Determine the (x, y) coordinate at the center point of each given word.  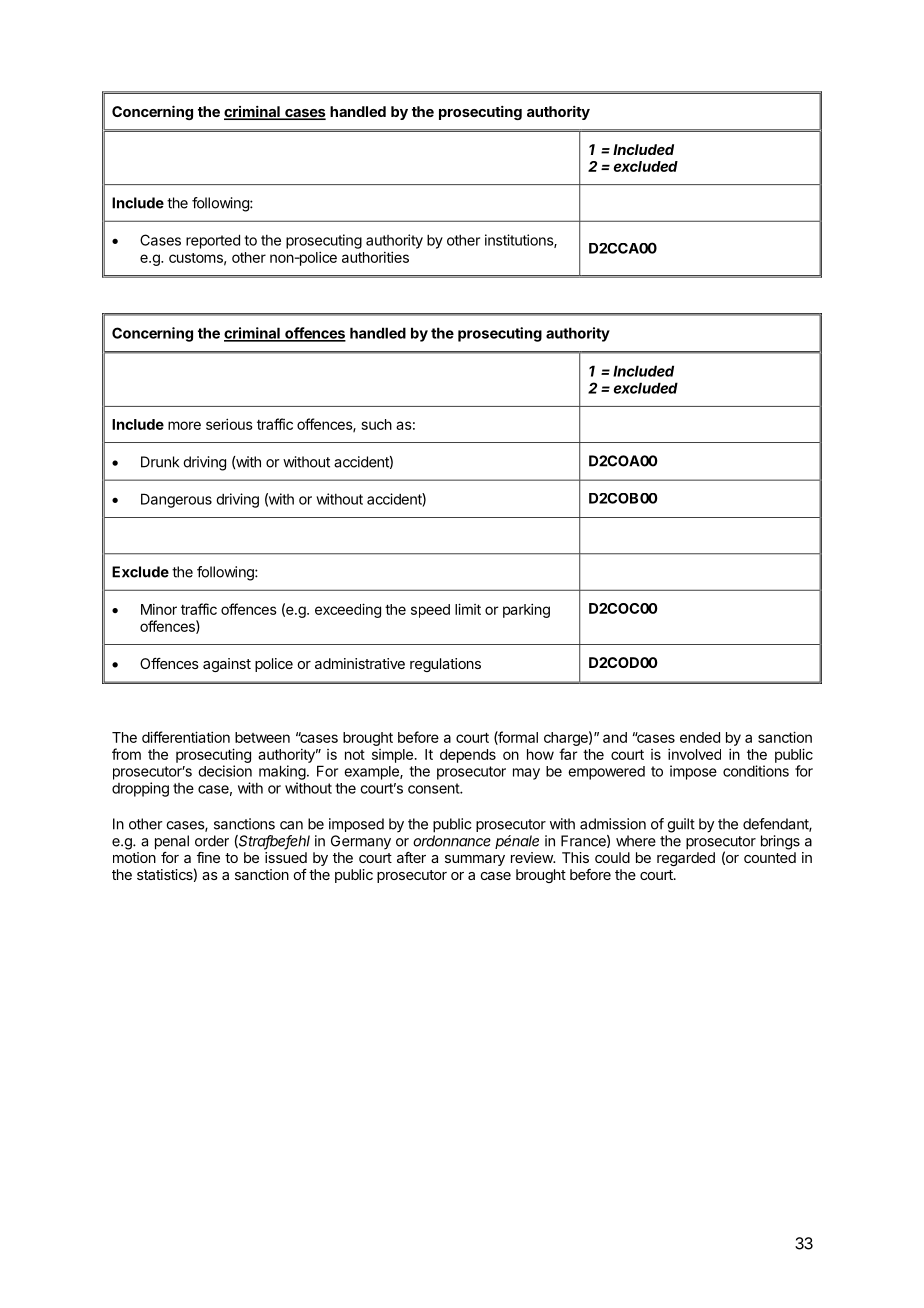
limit (468, 609)
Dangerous (176, 500)
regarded (686, 859)
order (212, 841)
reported (213, 241)
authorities (375, 257)
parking (526, 610)
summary (475, 860)
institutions (520, 241)
